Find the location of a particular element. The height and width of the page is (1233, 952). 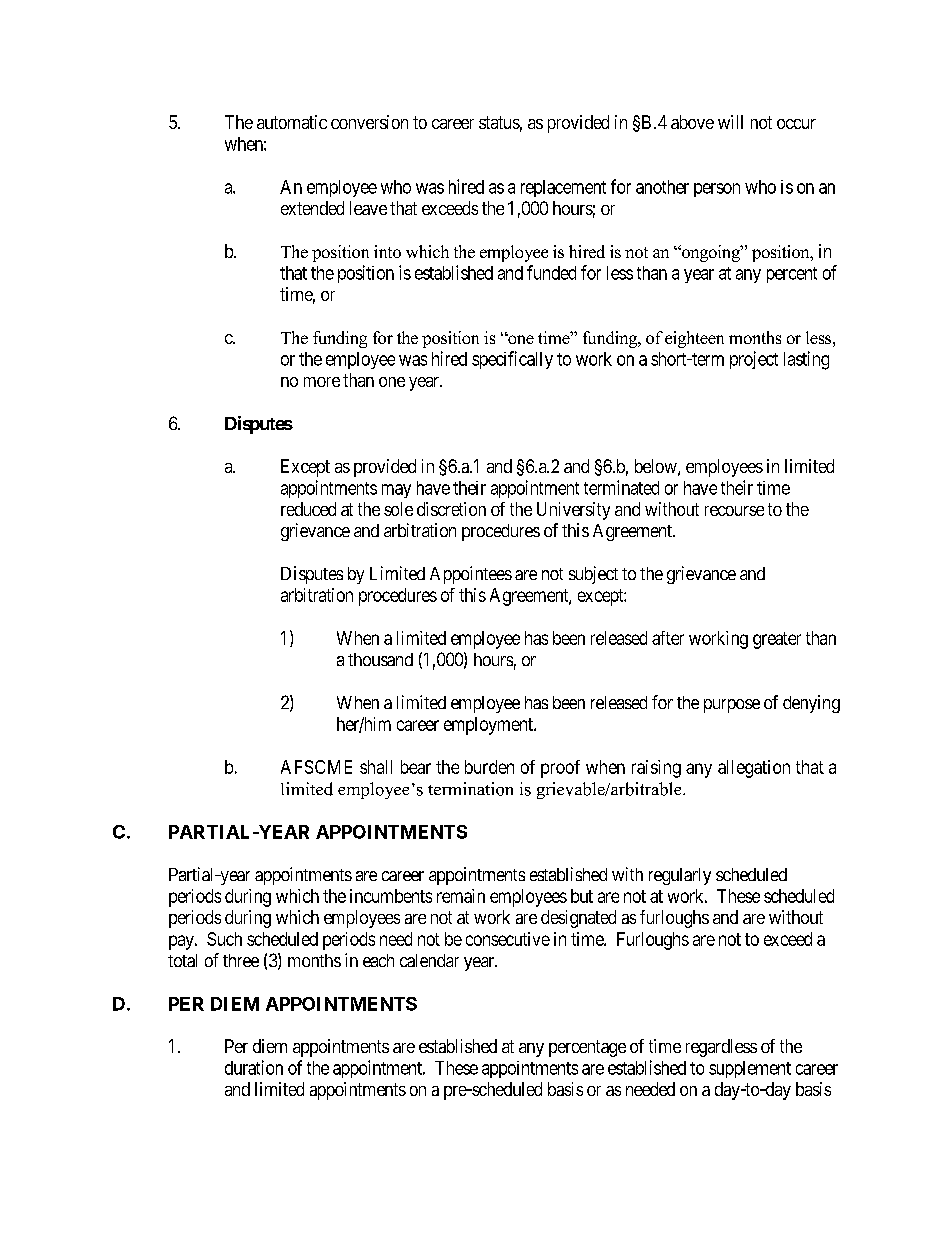

automatic is located at coordinates (292, 122).
